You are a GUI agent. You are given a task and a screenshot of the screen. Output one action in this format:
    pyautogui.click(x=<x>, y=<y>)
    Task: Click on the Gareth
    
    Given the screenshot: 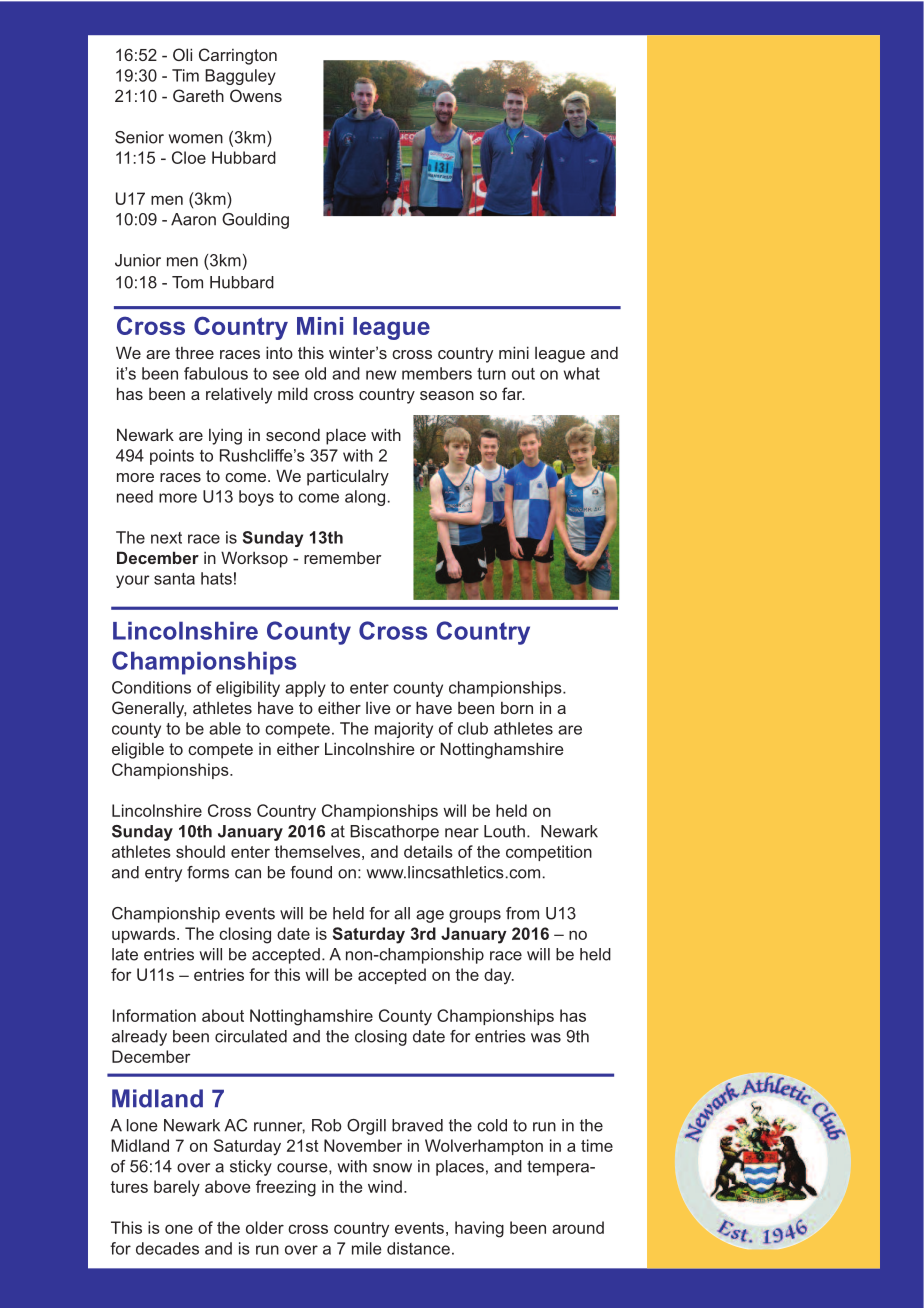 What is the action you would take?
    pyautogui.click(x=198, y=95)
